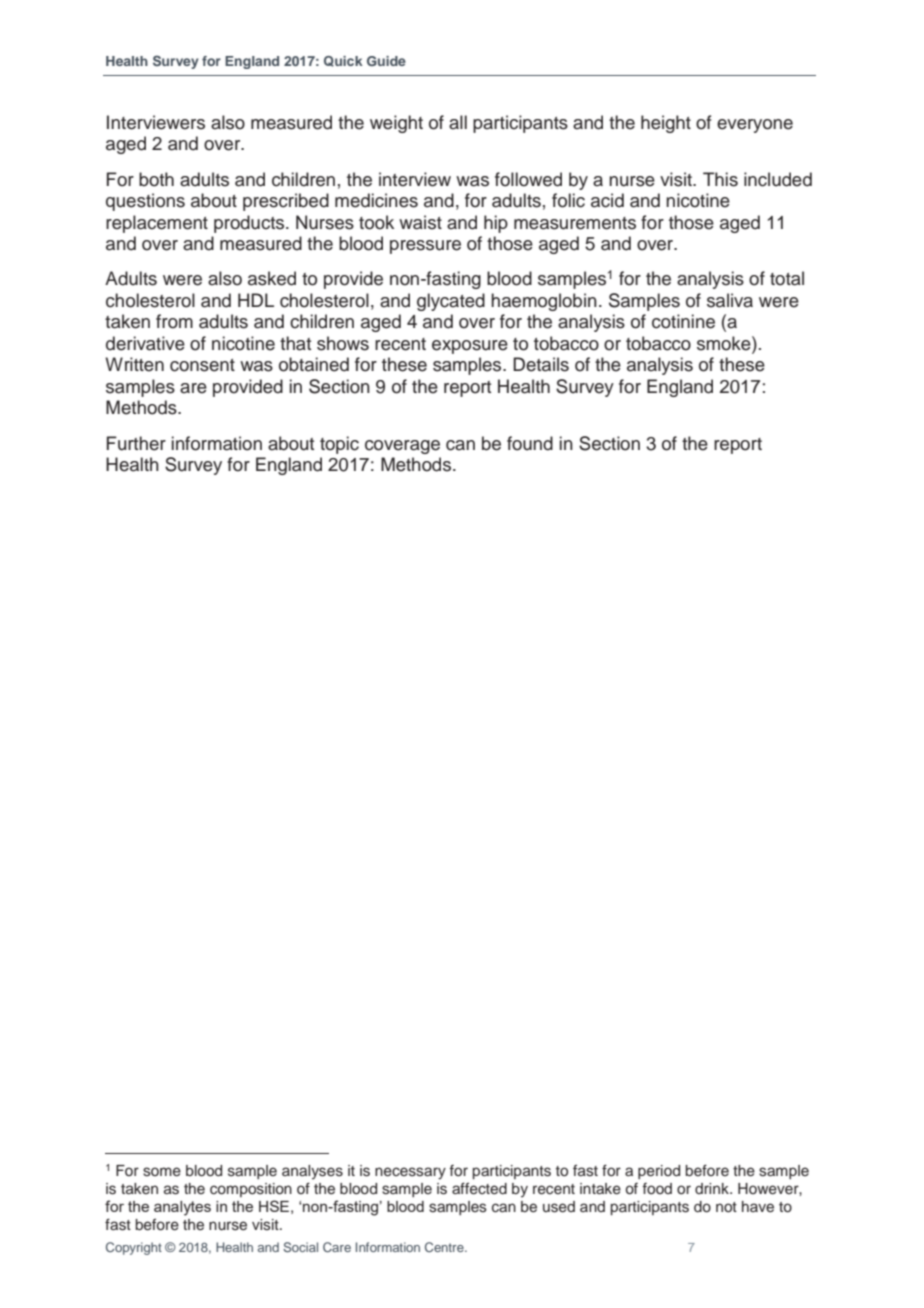 The width and height of the screenshot is (924, 1308). I want to click on analytes, so click(182, 1208).
